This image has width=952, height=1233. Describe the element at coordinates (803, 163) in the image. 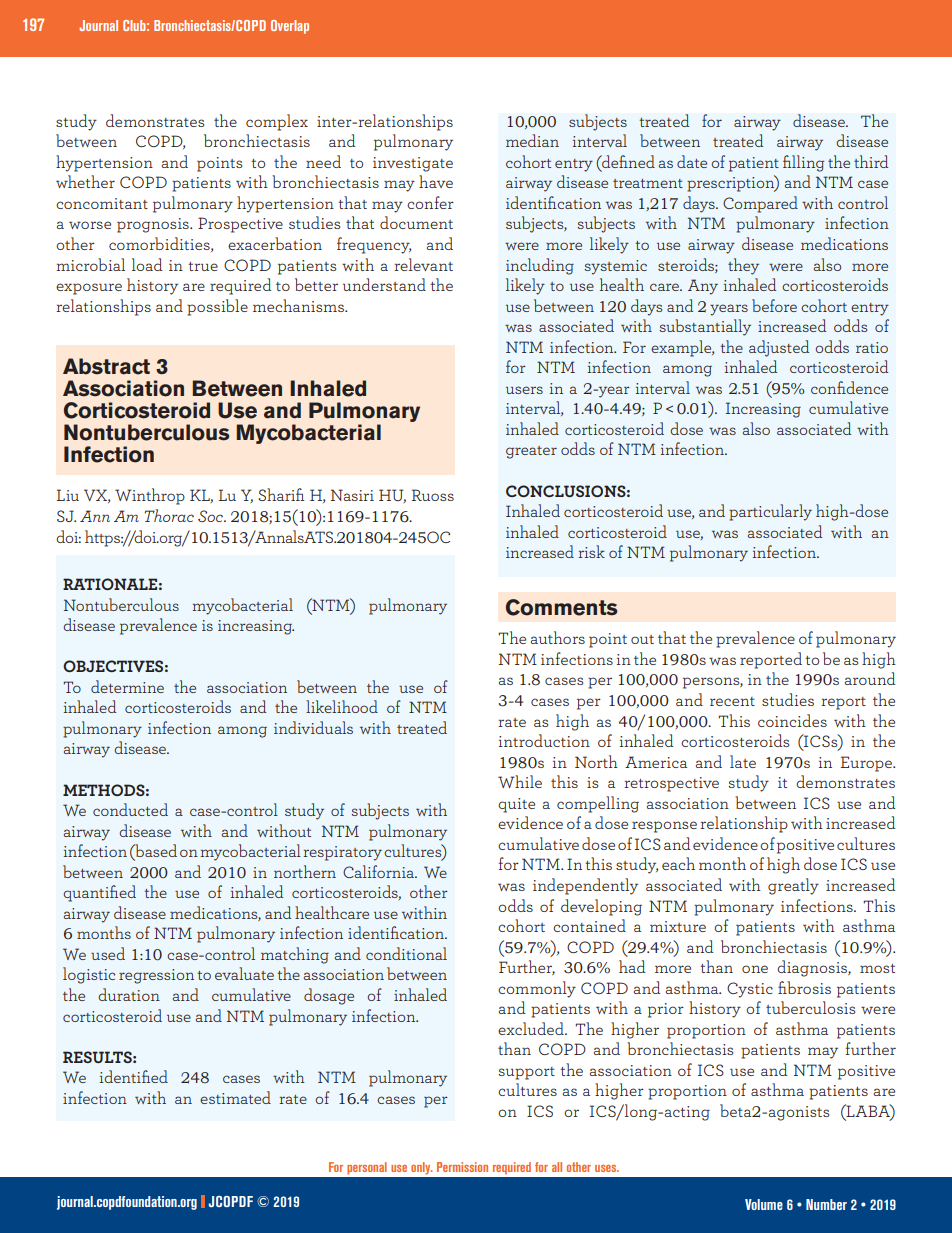

I see `filling` at that location.
